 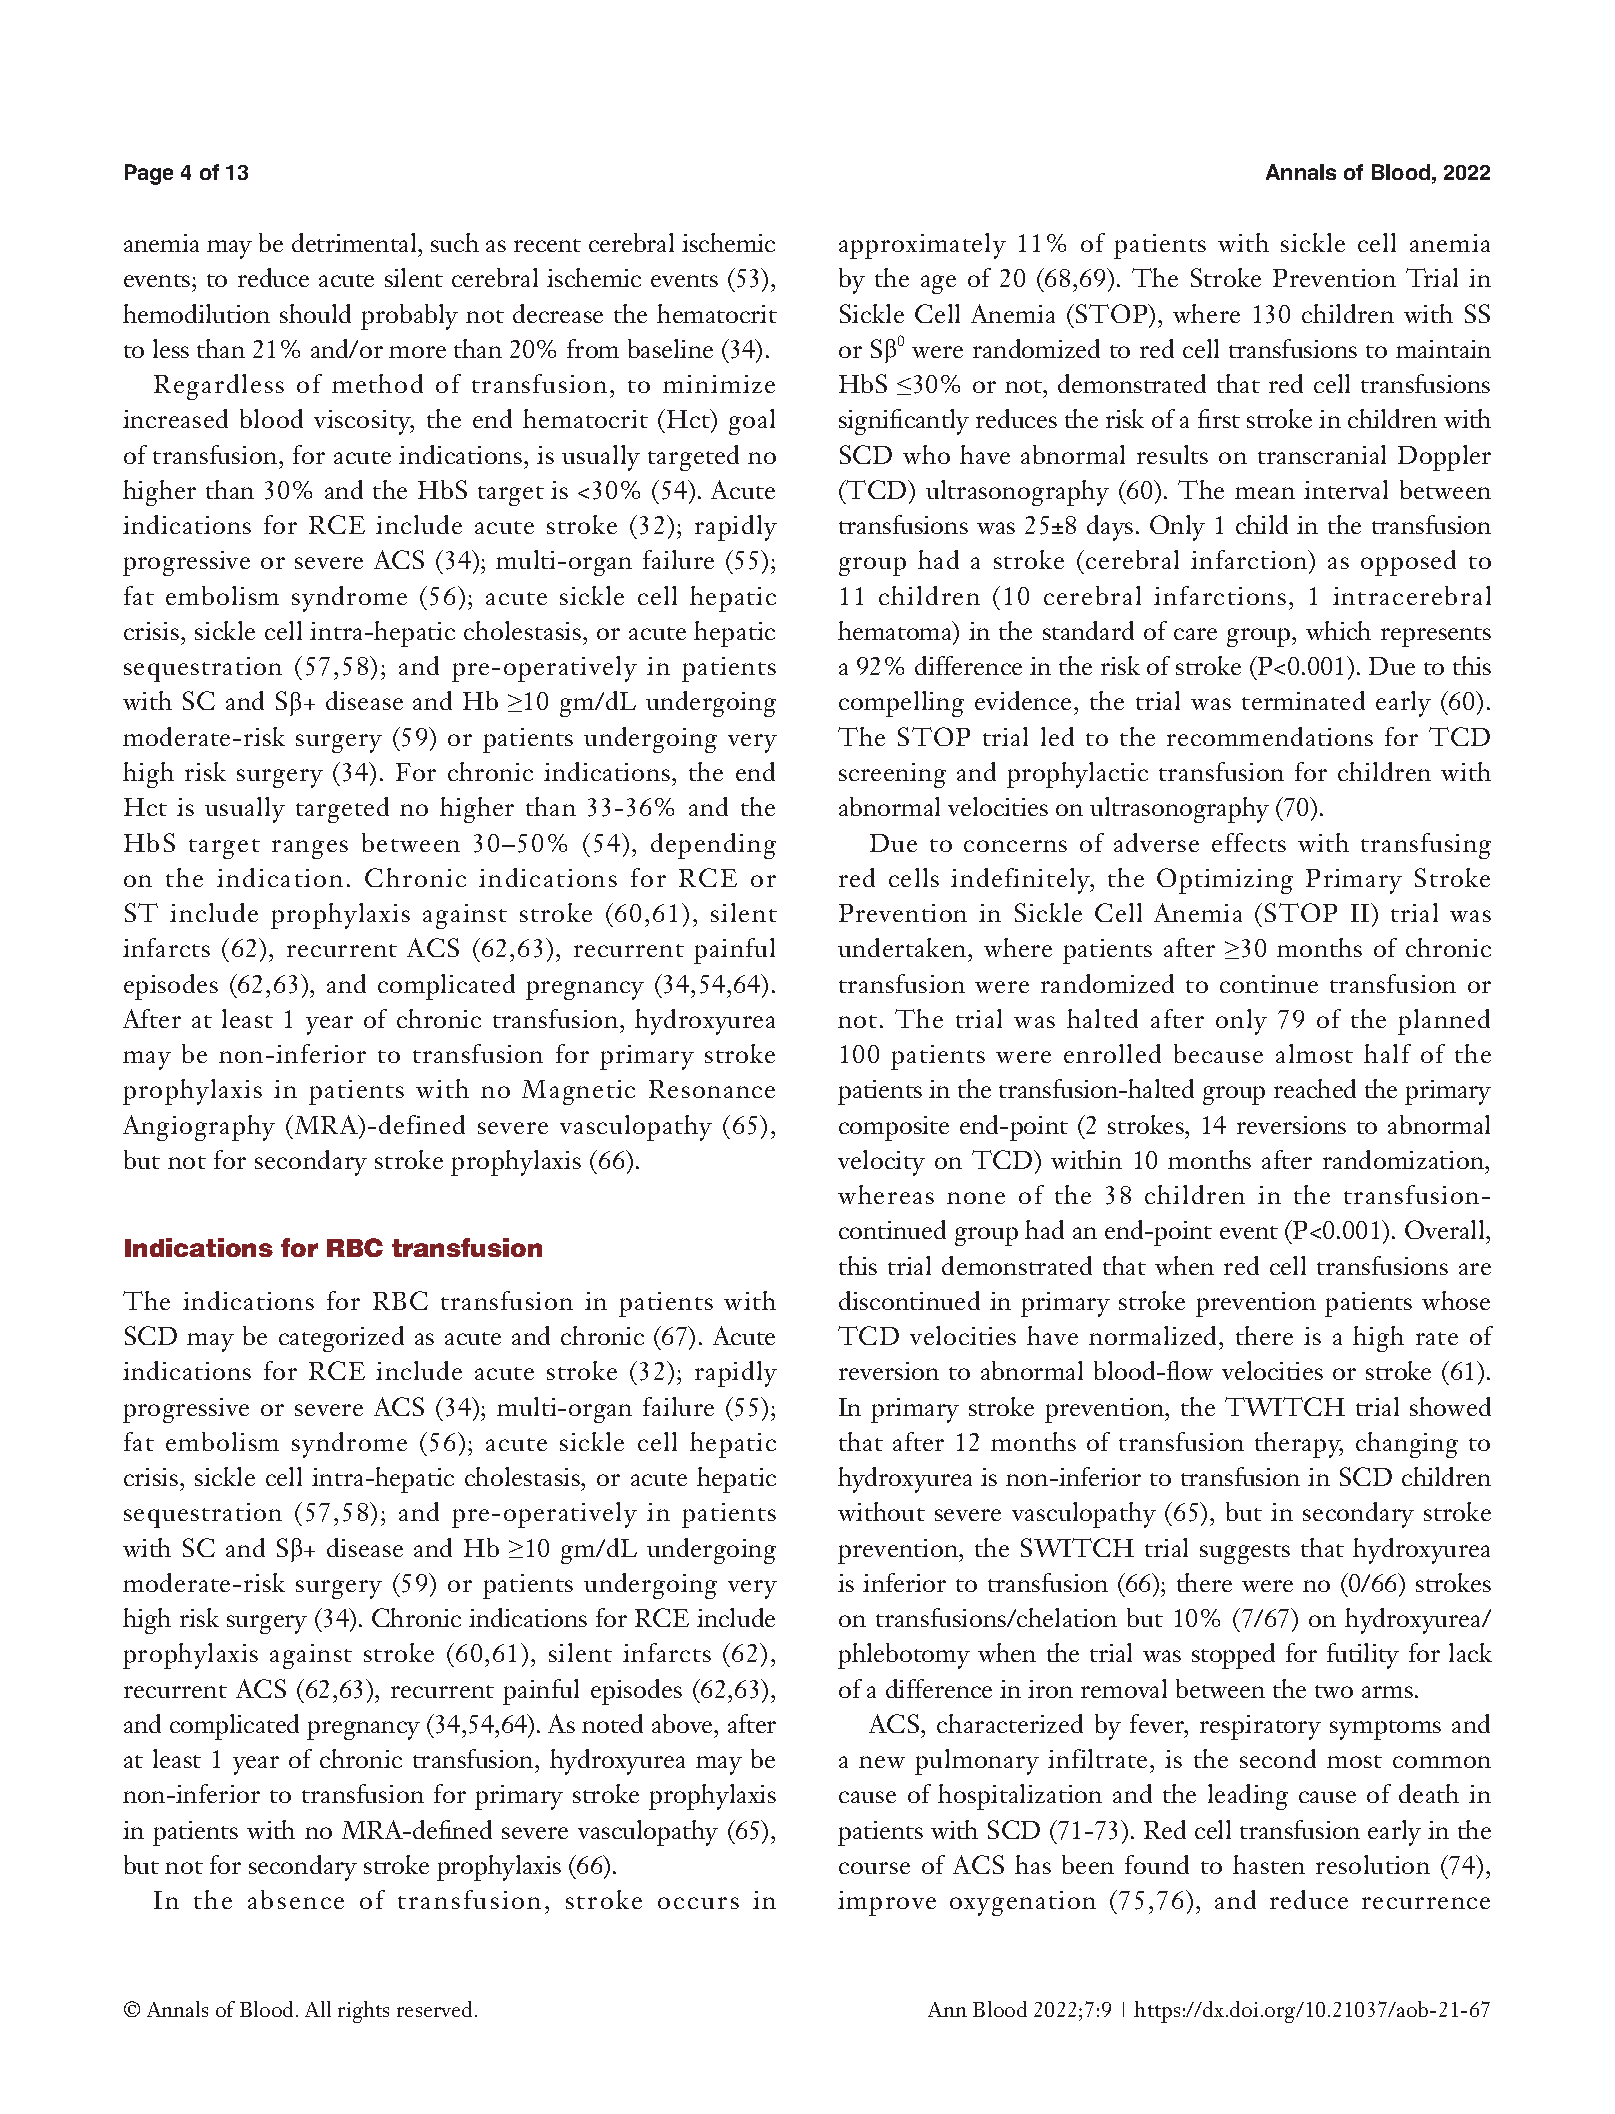 I want to click on detrimental, so click(x=355, y=242).
